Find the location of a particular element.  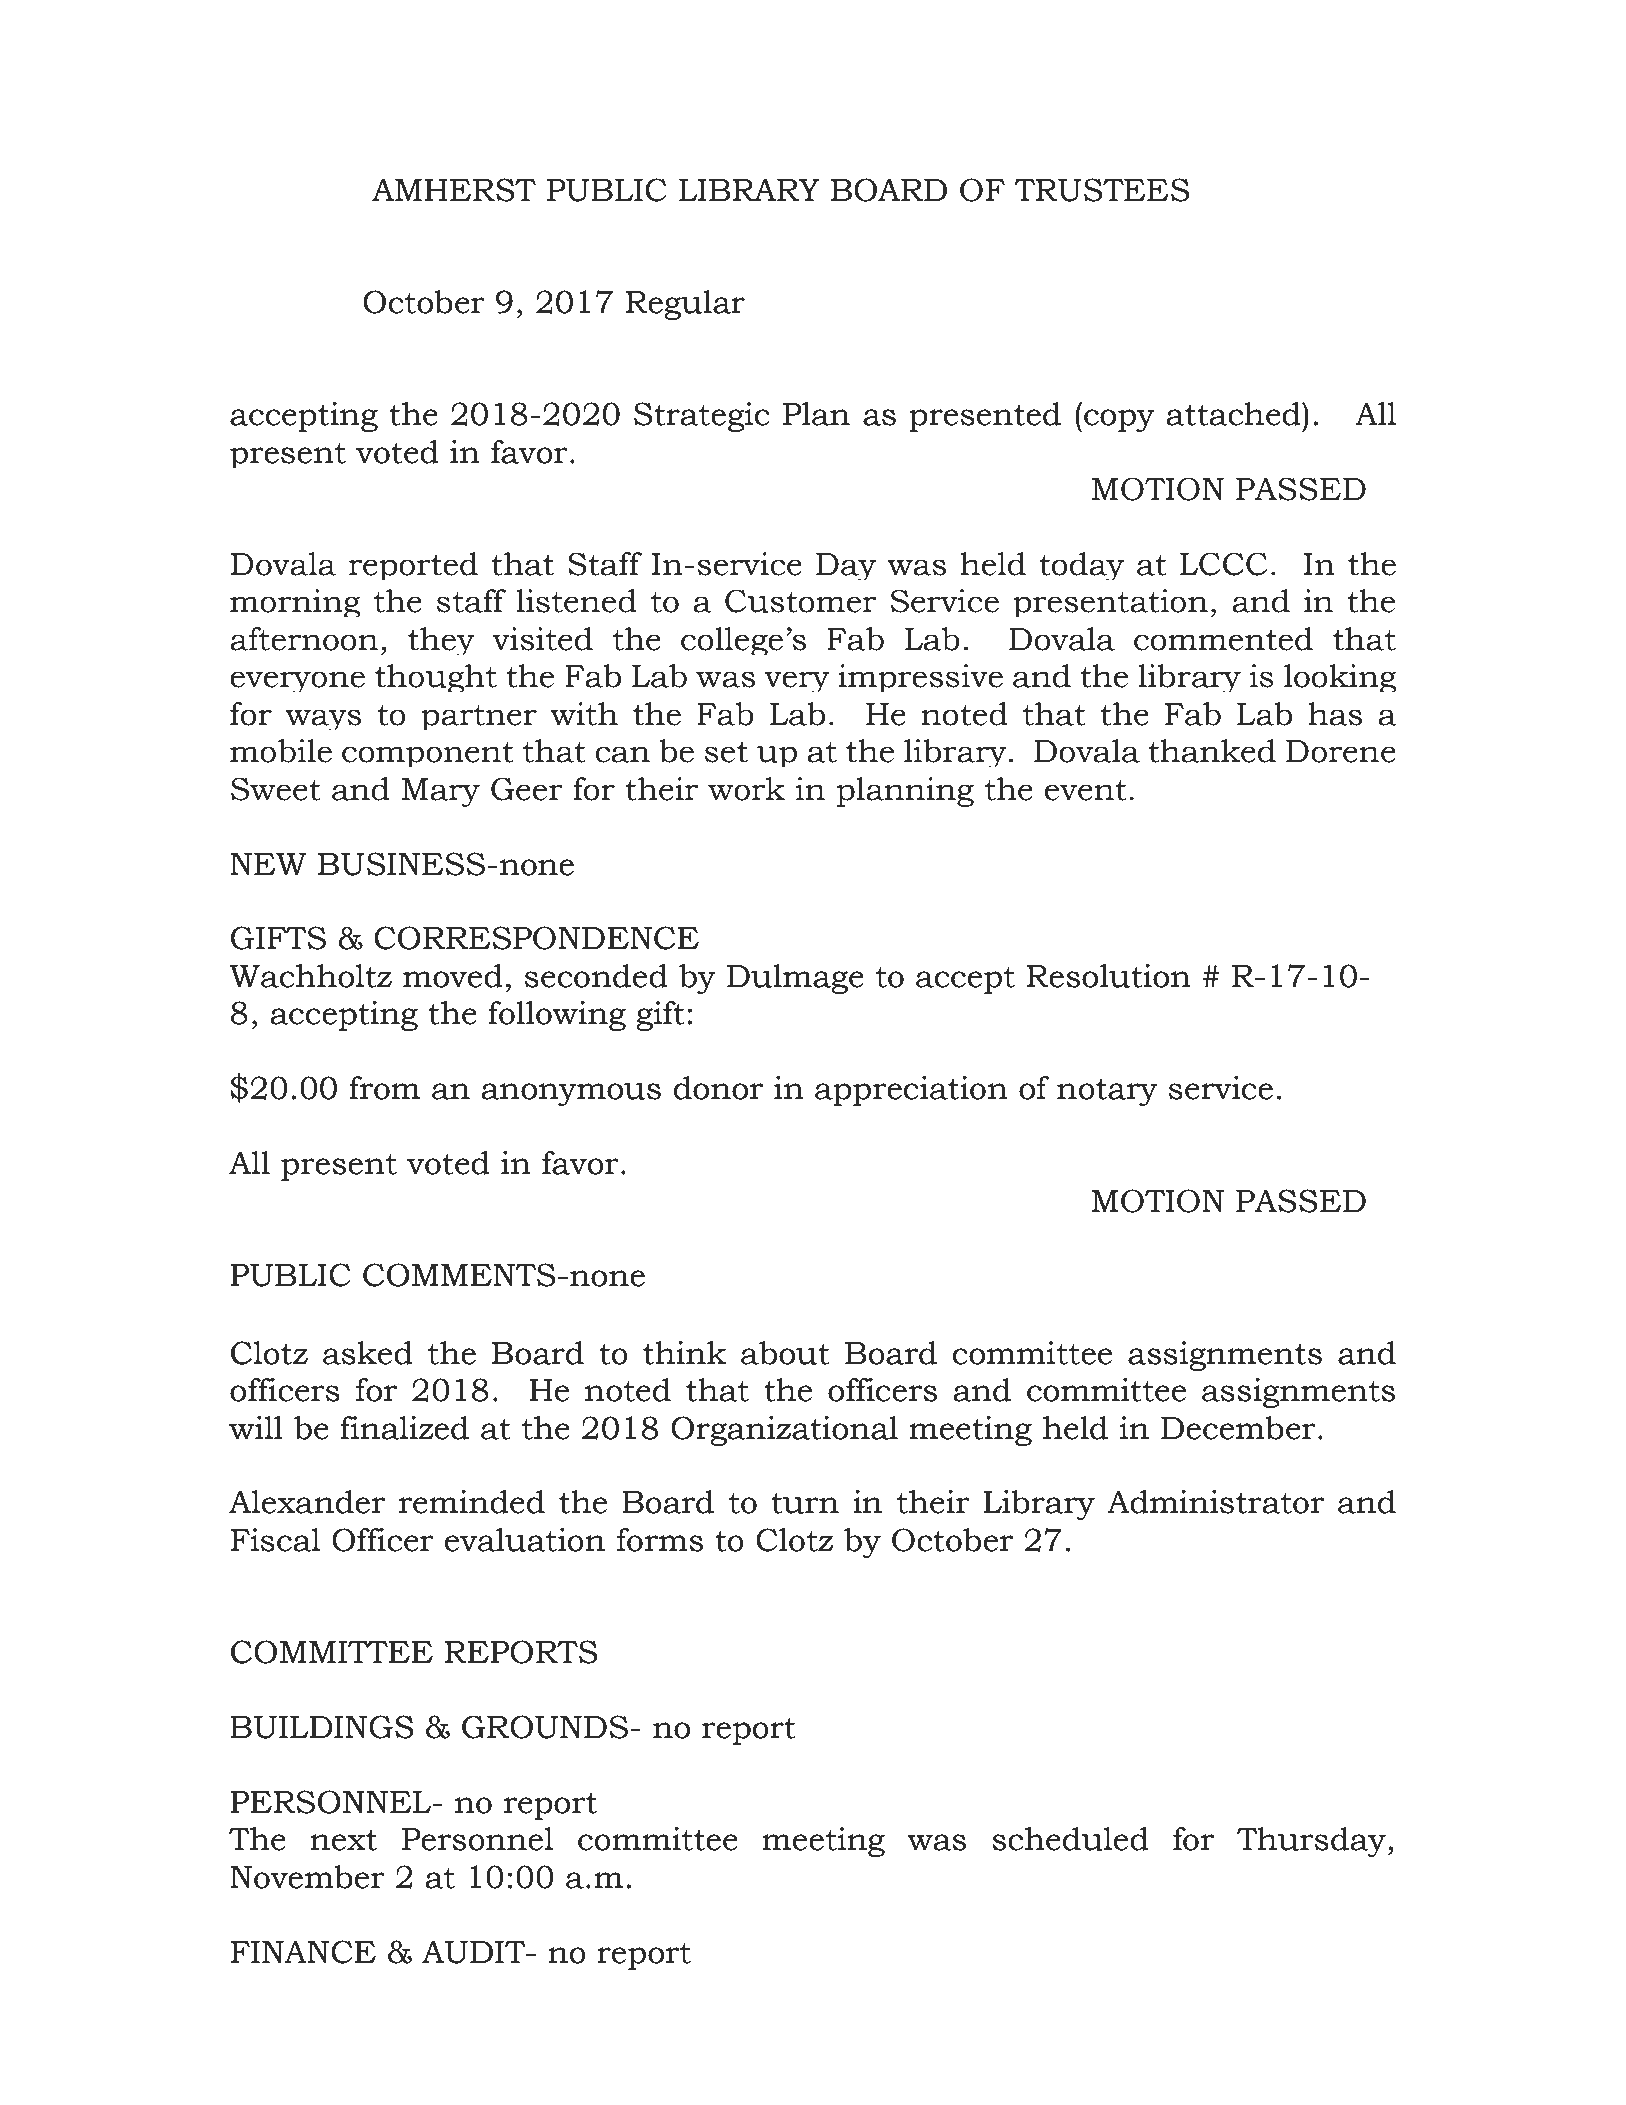

about is located at coordinates (785, 1353).
